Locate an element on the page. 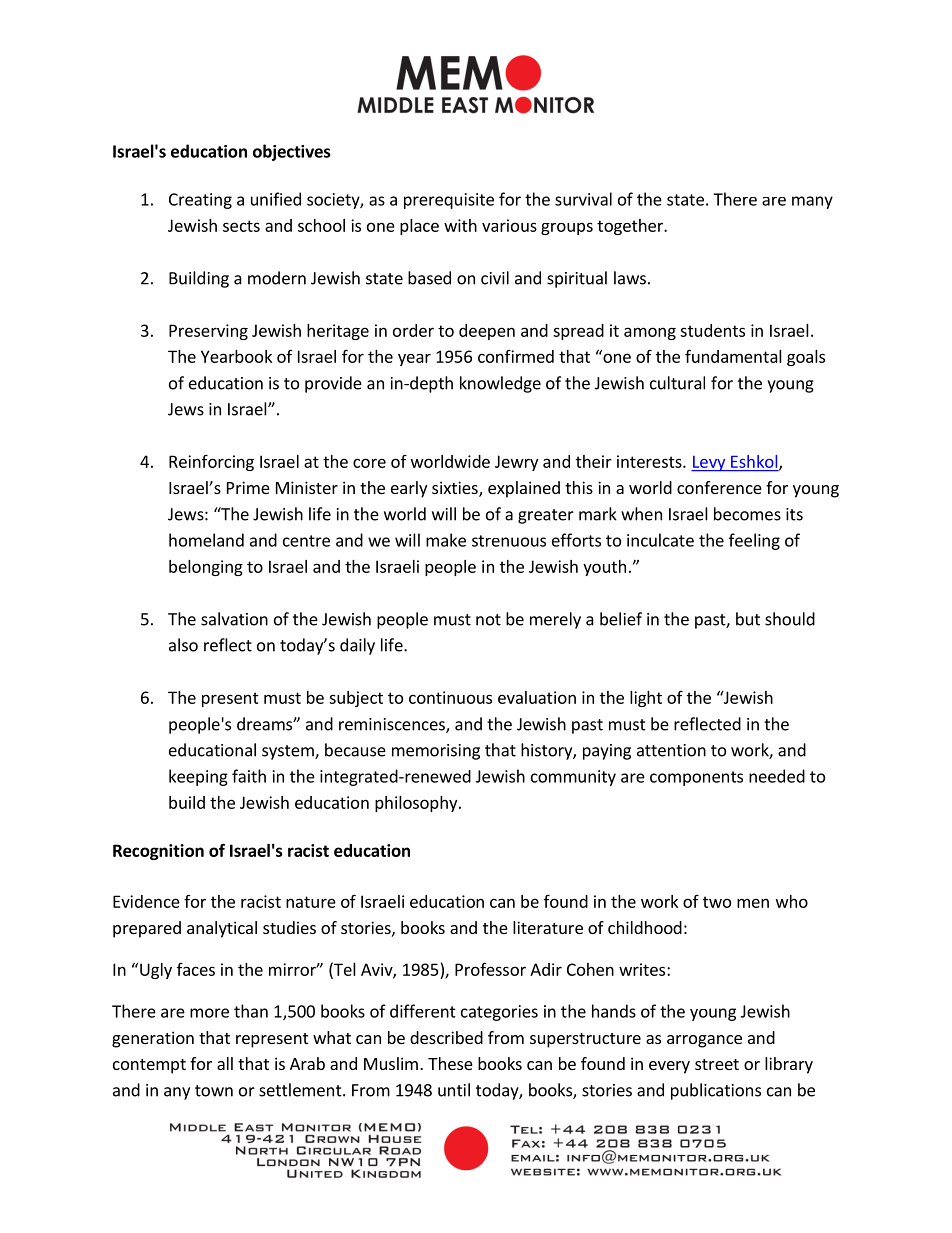 The height and width of the page is (1233, 952). components is located at coordinates (696, 778).
